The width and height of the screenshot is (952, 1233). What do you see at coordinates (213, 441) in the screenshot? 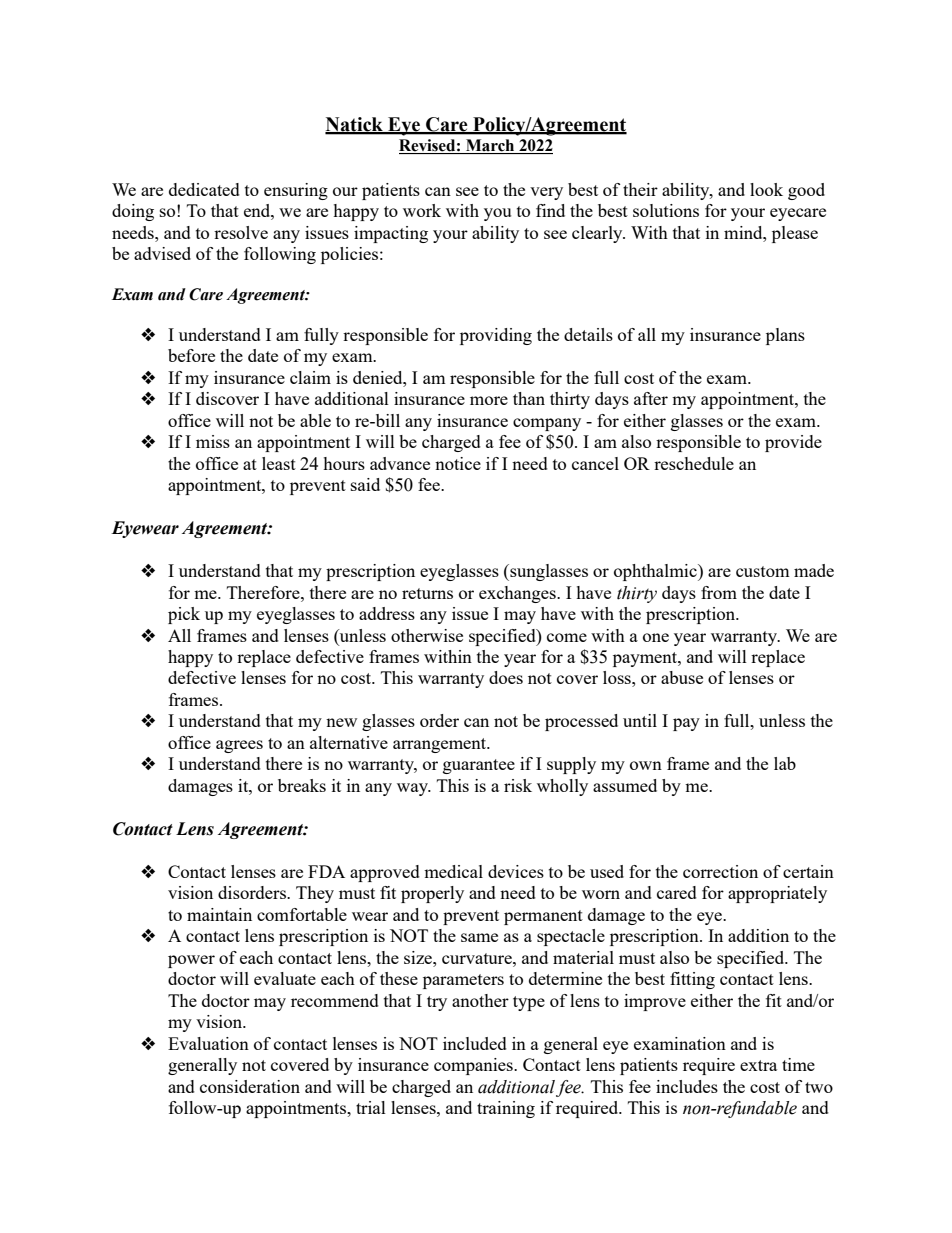
I see `miss` at bounding box center [213, 441].
